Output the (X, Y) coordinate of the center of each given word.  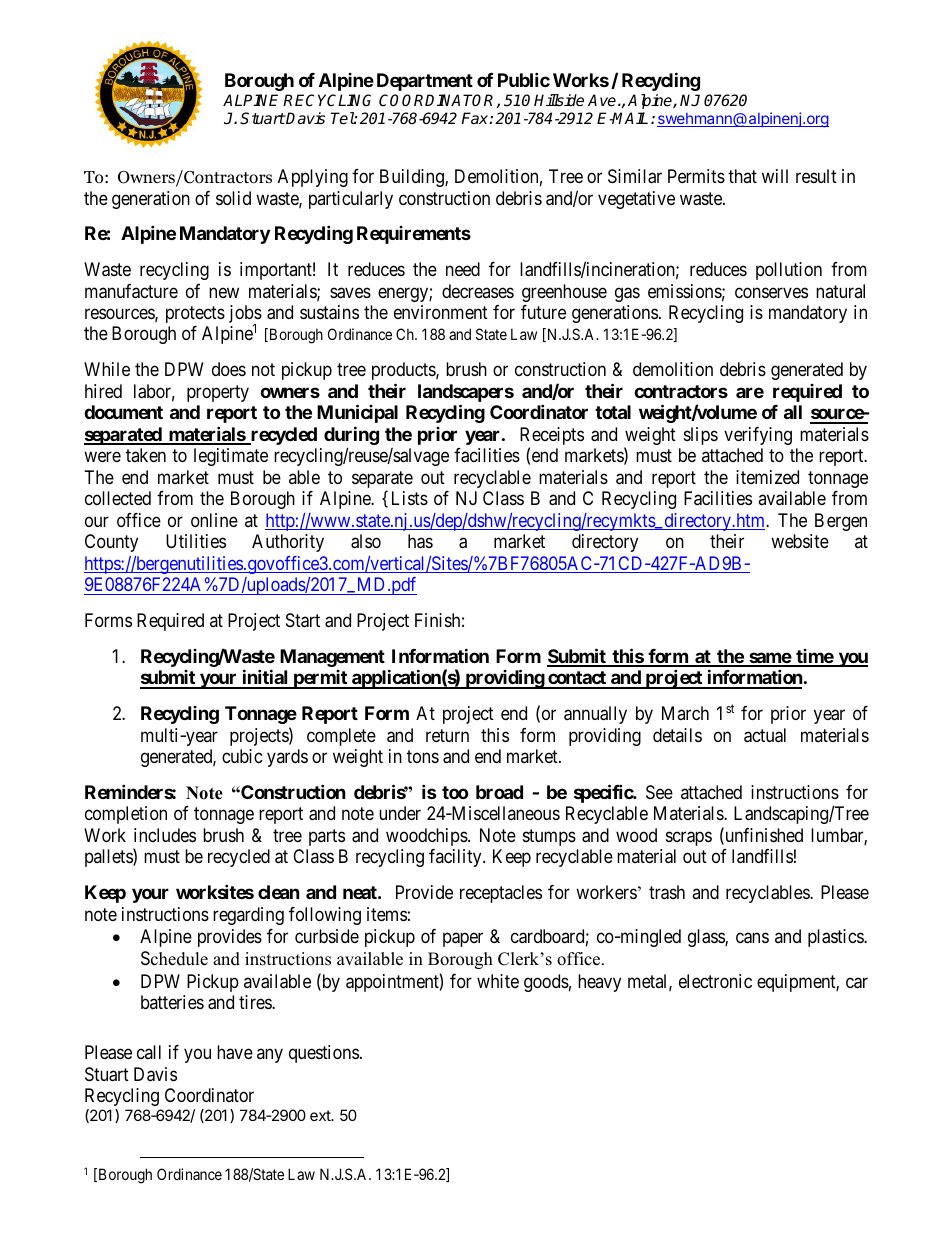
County (111, 543)
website (800, 541)
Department (425, 82)
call (149, 1052)
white (498, 981)
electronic (715, 981)
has (420, 541)
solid (233, 198)
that (742, 176)
